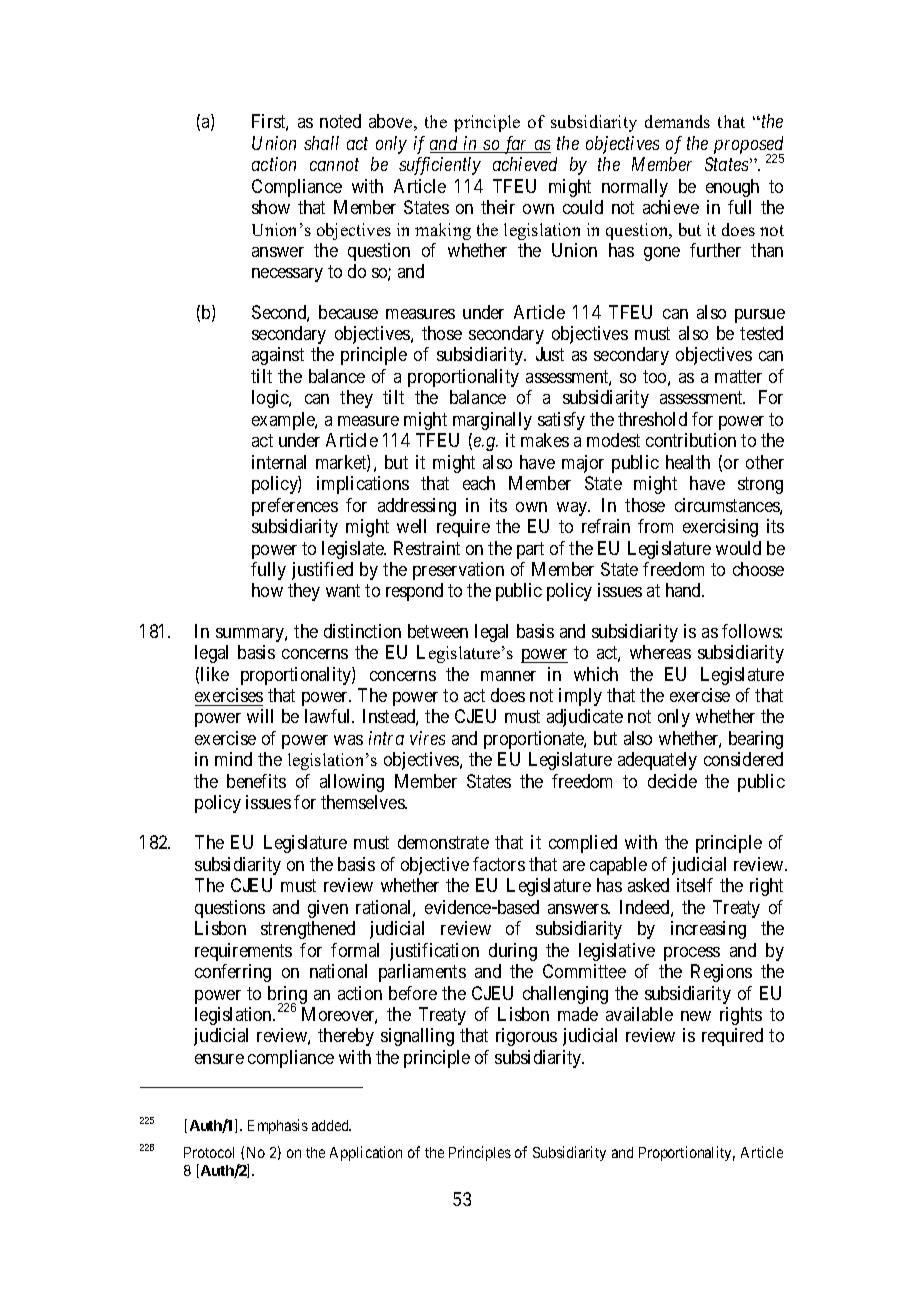 The width and height of the image is (924, 1309). What do you see at coordinates (278, 1126) in the image?
I see `Emphasis` at bounding box center [278, 1126].
